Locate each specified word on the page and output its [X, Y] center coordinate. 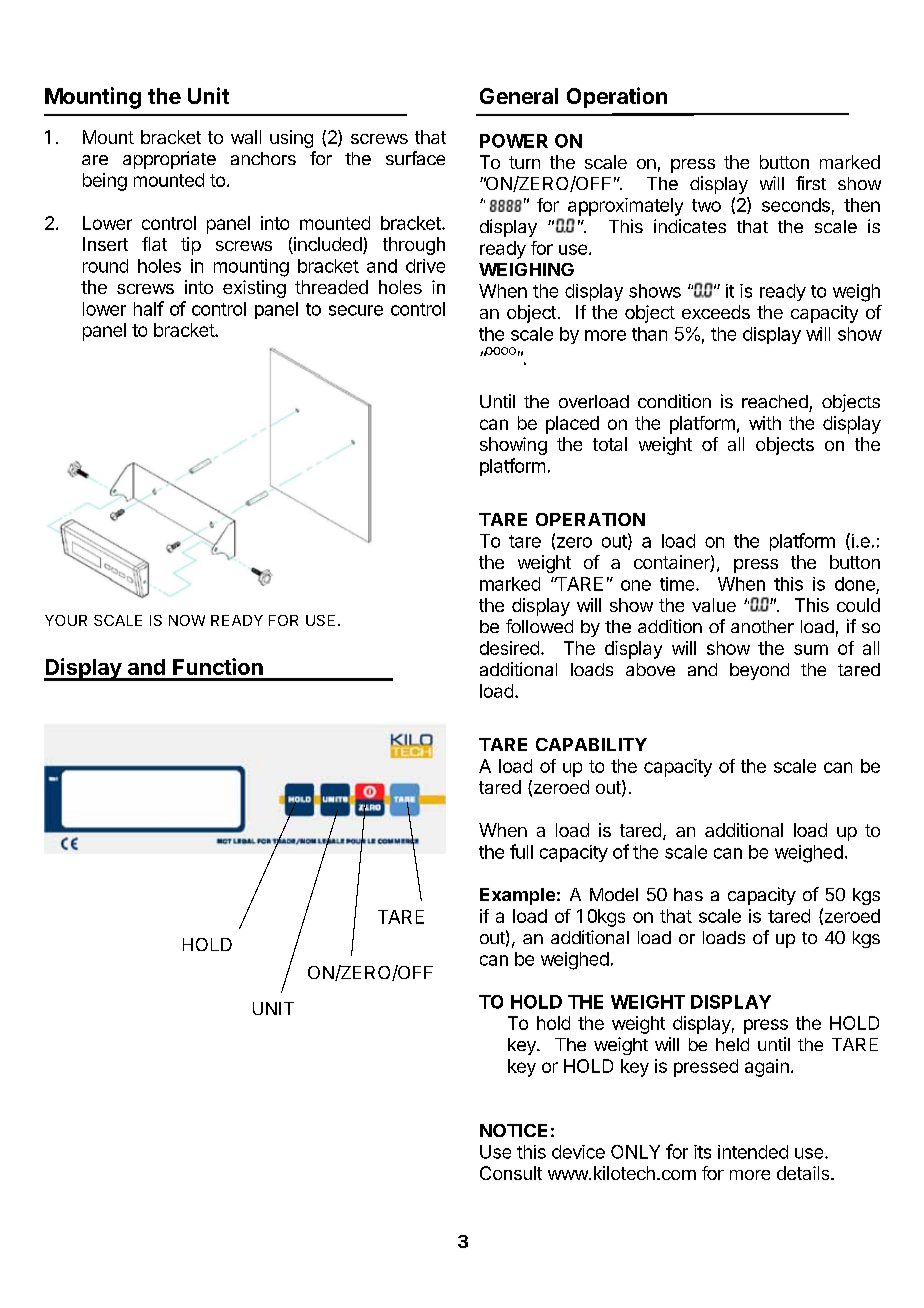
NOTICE [513, 1130]
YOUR [66, 620]
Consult [511, 1173]
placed [572, 425]
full [521, 851]
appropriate [169, 160]
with [765, 423]
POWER [514, 141]
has [688, 894]
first [811, 183]
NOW [187, 620]
